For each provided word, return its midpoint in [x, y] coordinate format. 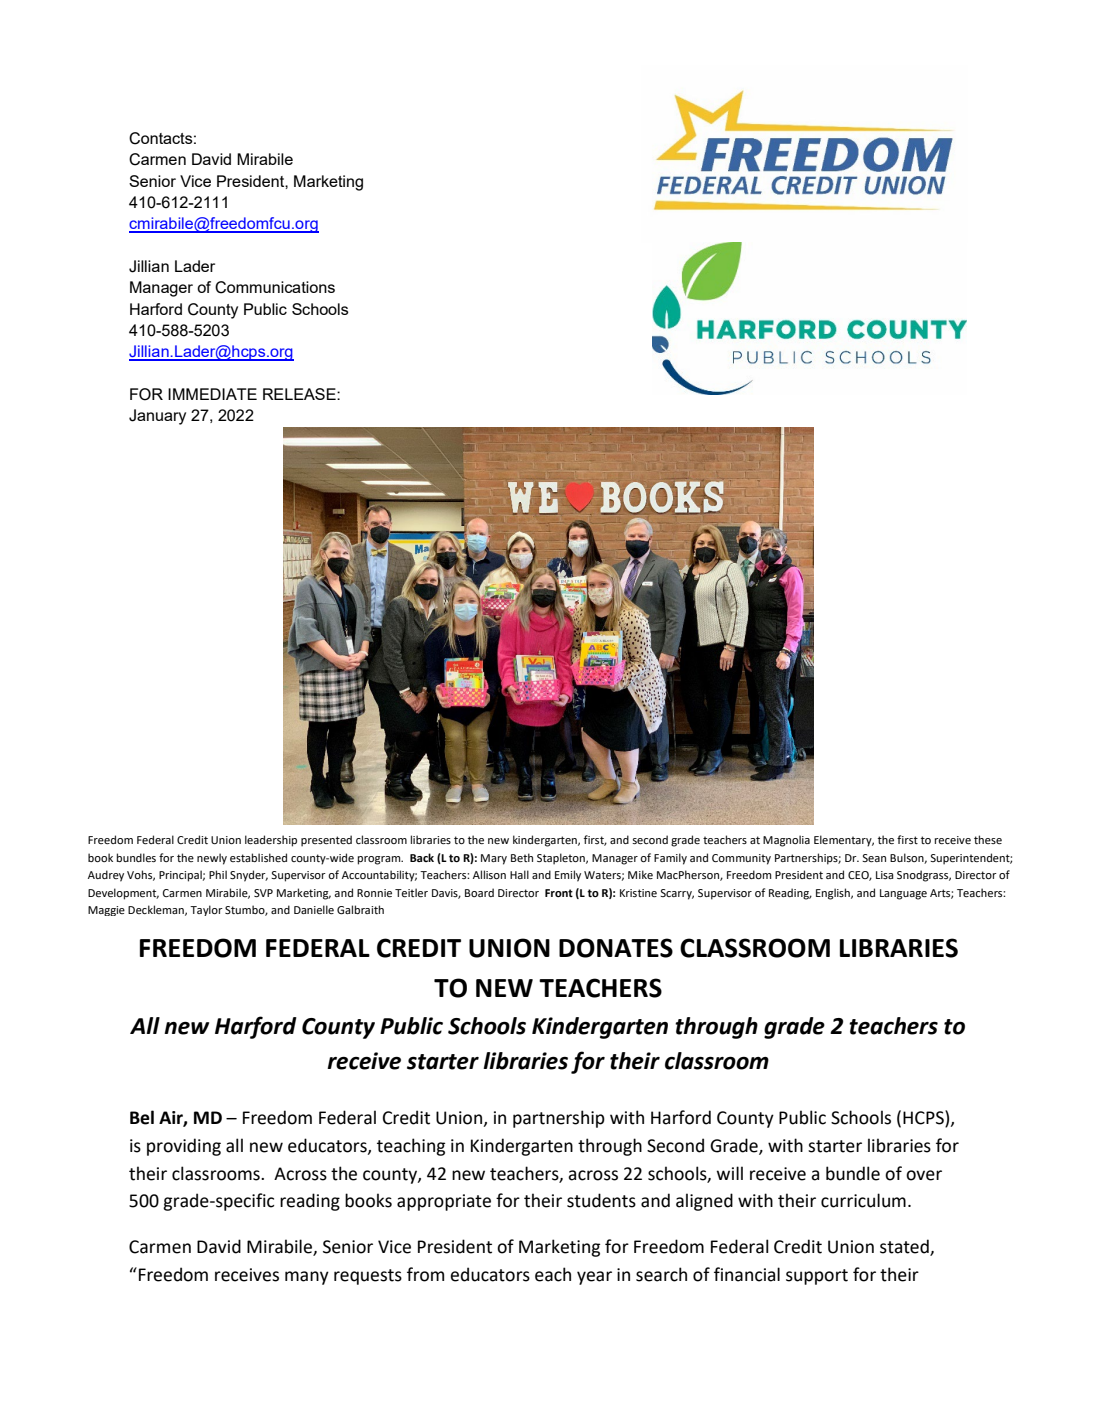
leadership [271, 841]
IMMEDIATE [212, 394]
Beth [522, 857]
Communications [275, 287]
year [594, 1278]
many [307, 1278]
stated [905, 1247]
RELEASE [300, 394]
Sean [874, 858]
